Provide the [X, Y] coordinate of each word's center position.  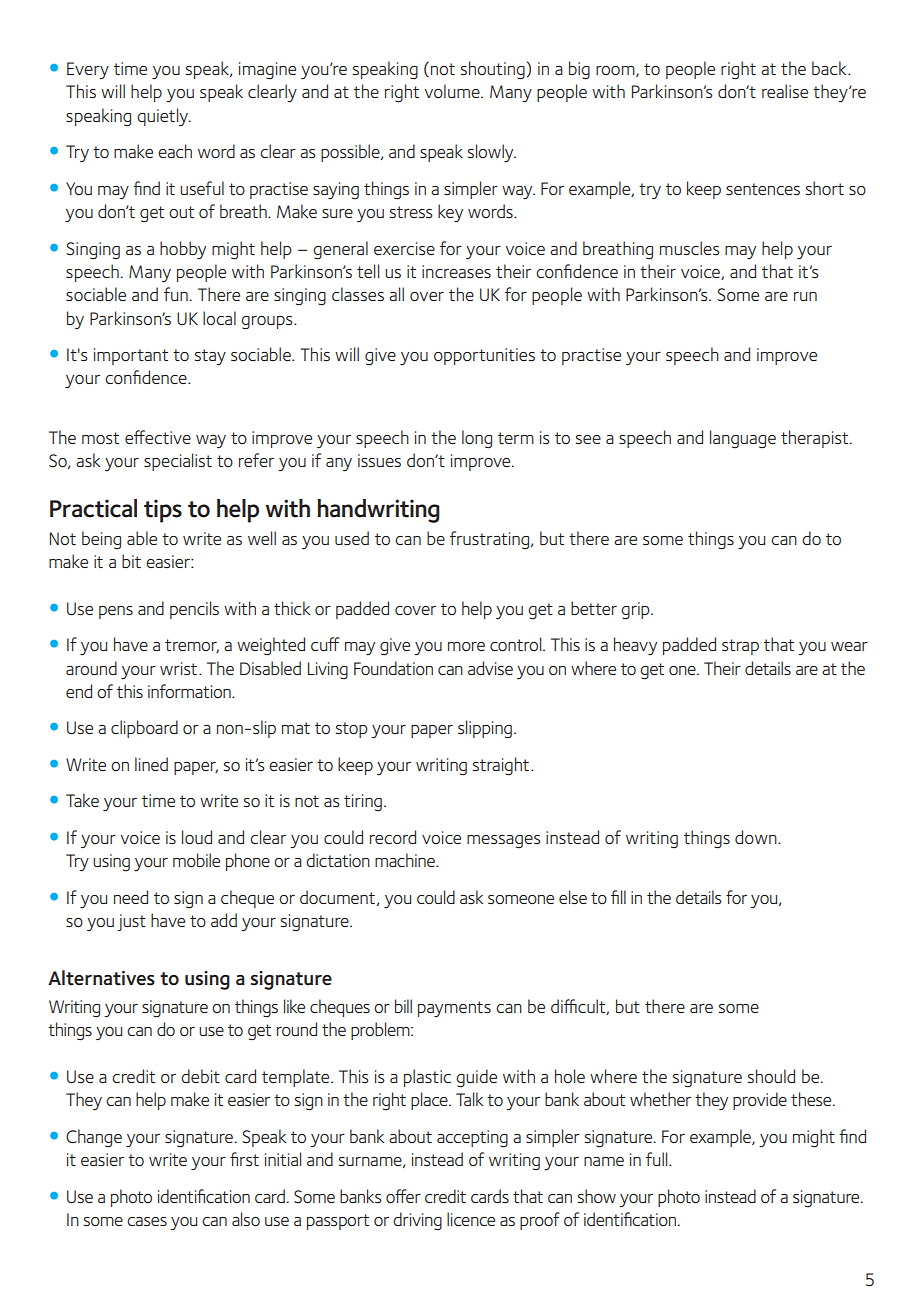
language [743, 439]
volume [453, 91]
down [757, 837]
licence [471, 1219]
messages [504, 842]
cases [147, 1221]
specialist [178, 462]
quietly [163, 117]
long [477, 439]
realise [785, 91]
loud [197, 837]
